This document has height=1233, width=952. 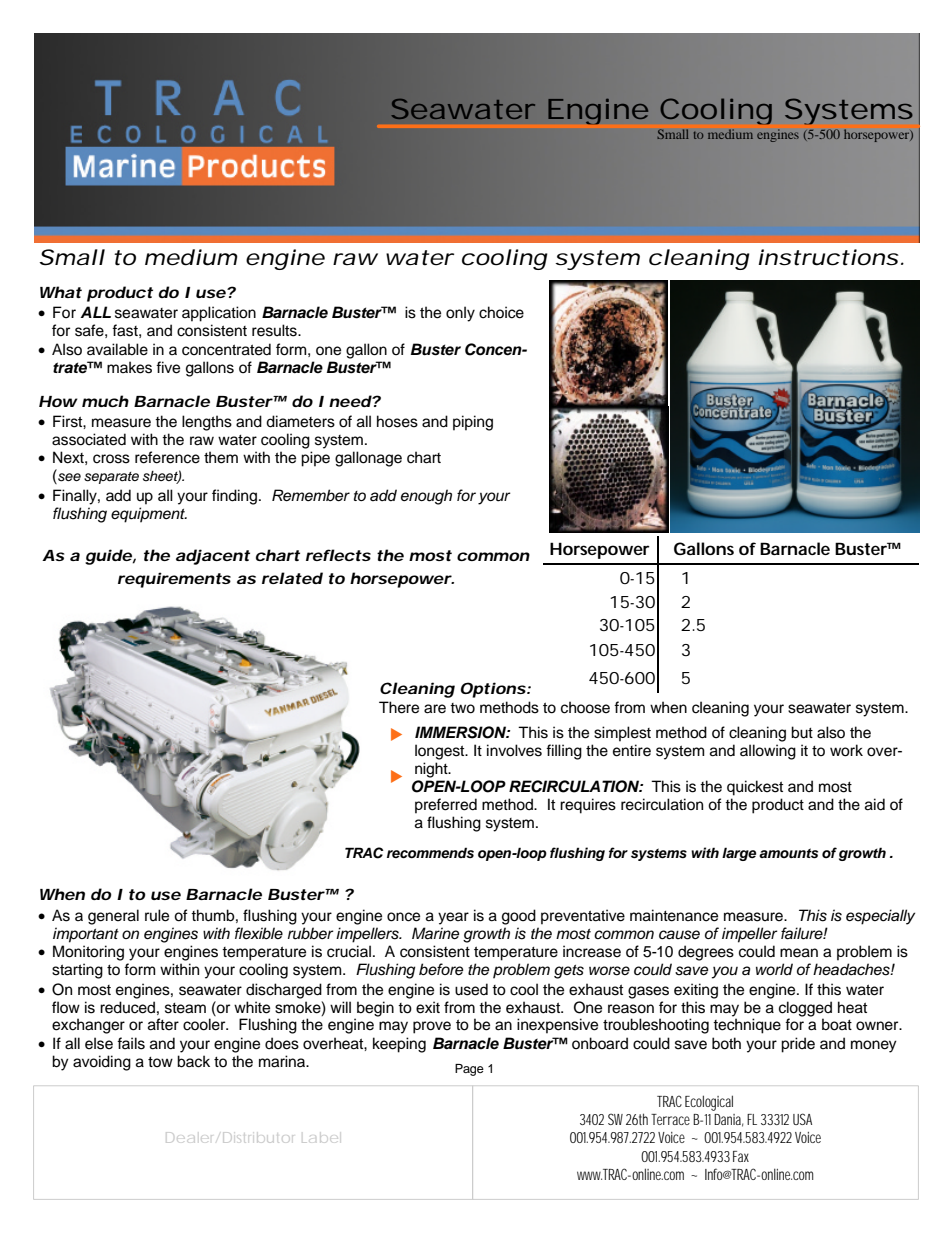 What do you see at coordinates (828, 257) in the document?
I see `instructions` at bounding box center [828, 257].
